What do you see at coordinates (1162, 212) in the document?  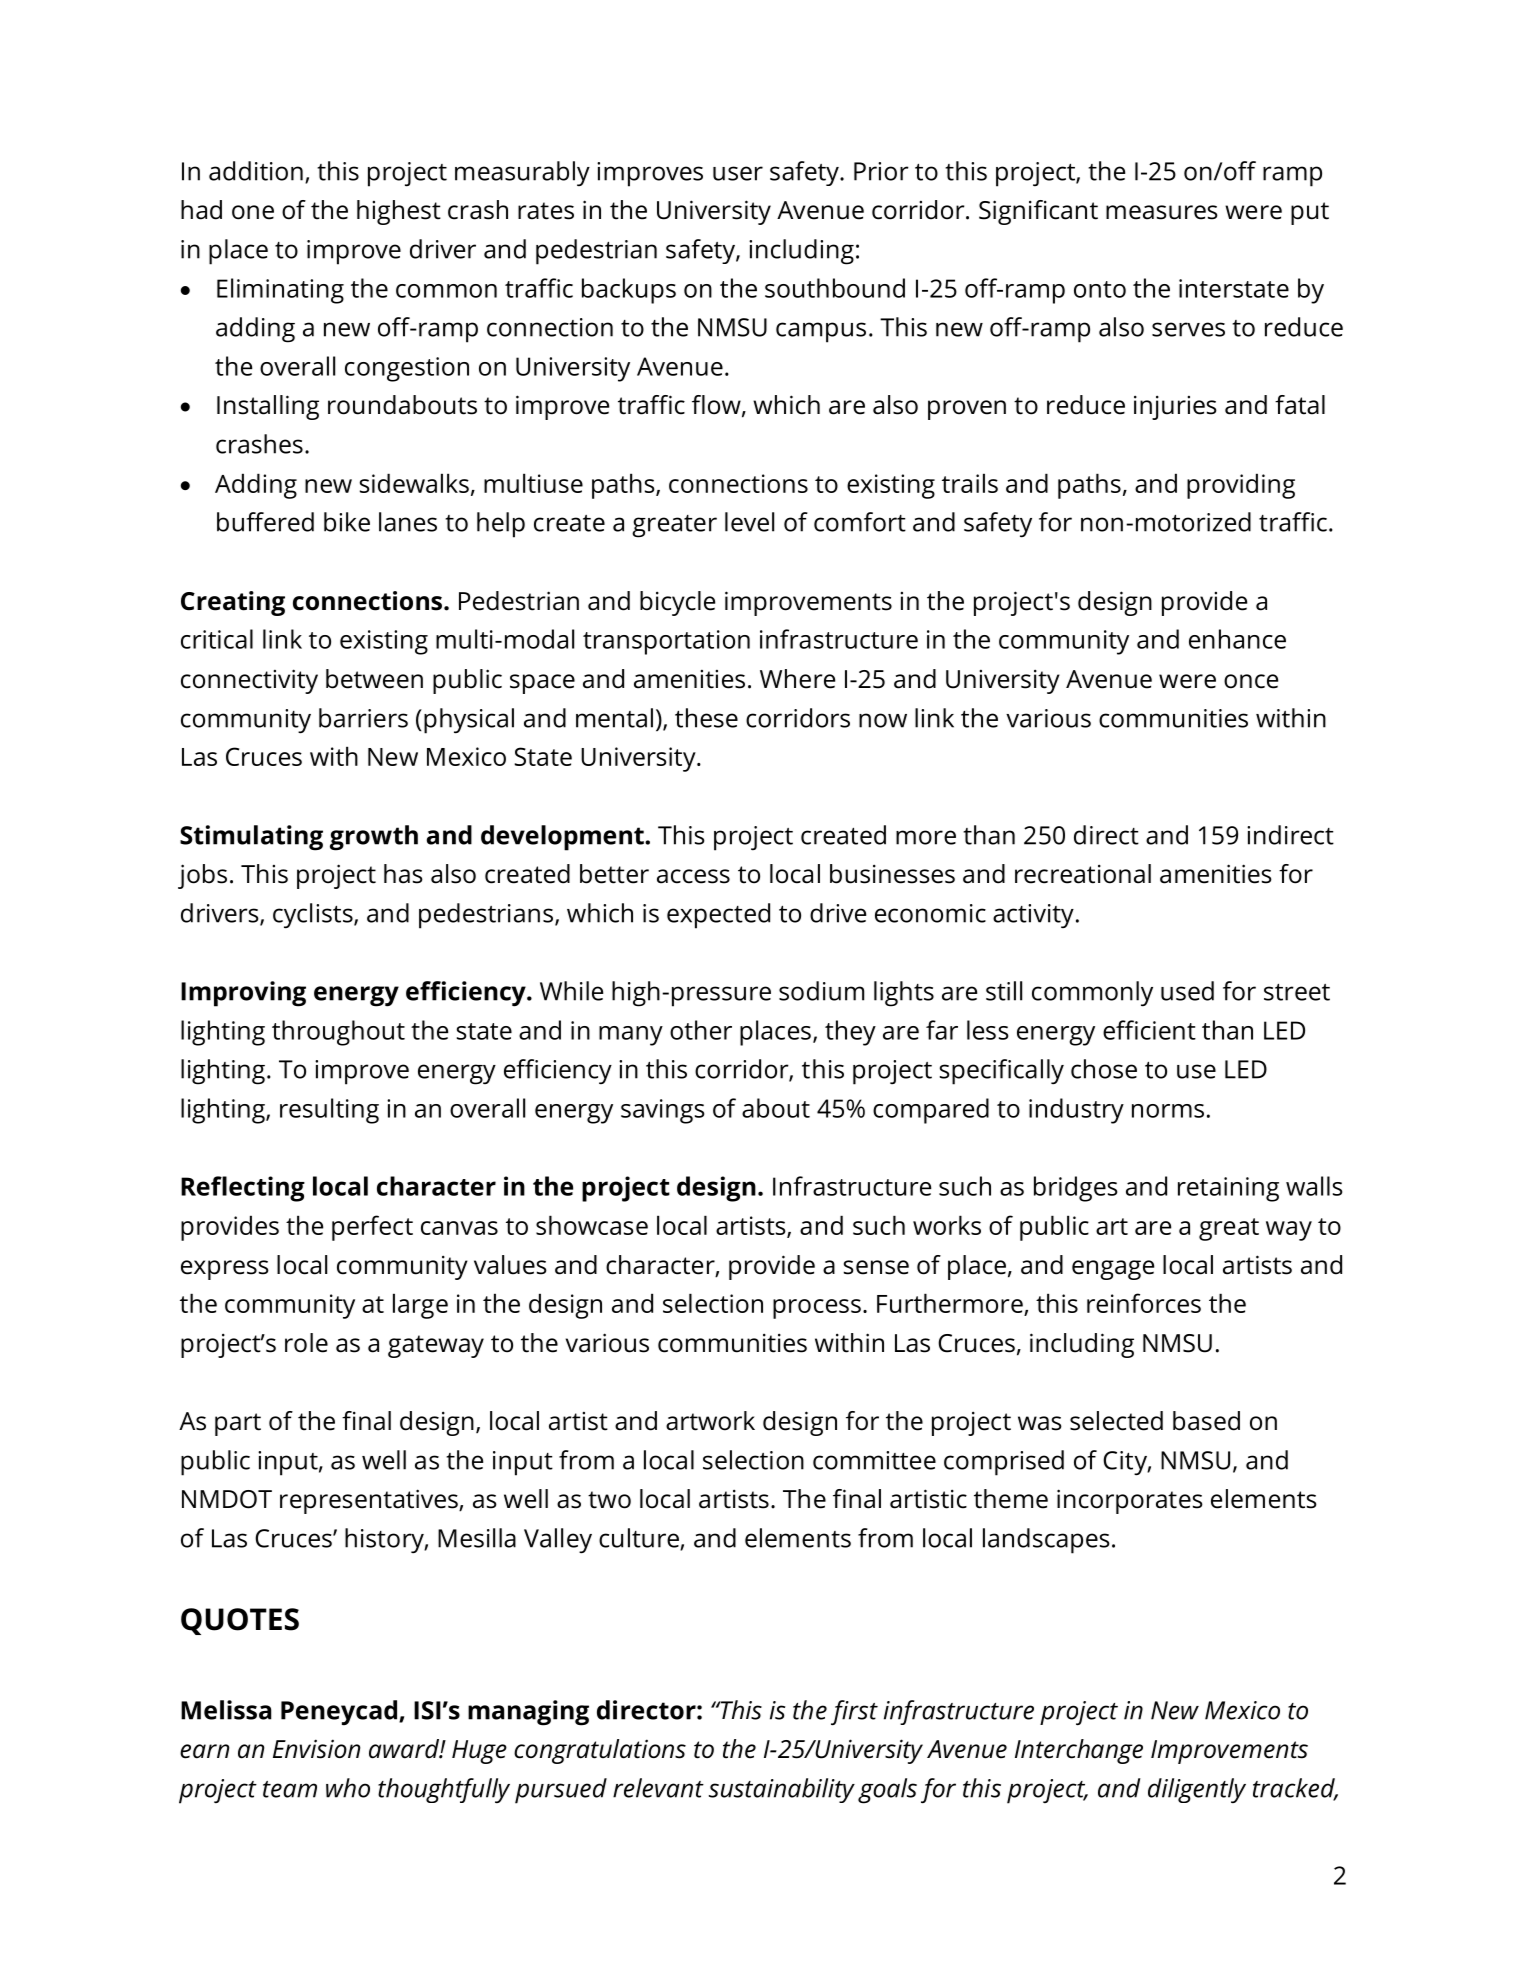 I see `measures` at bounding box center [1162, 212].
